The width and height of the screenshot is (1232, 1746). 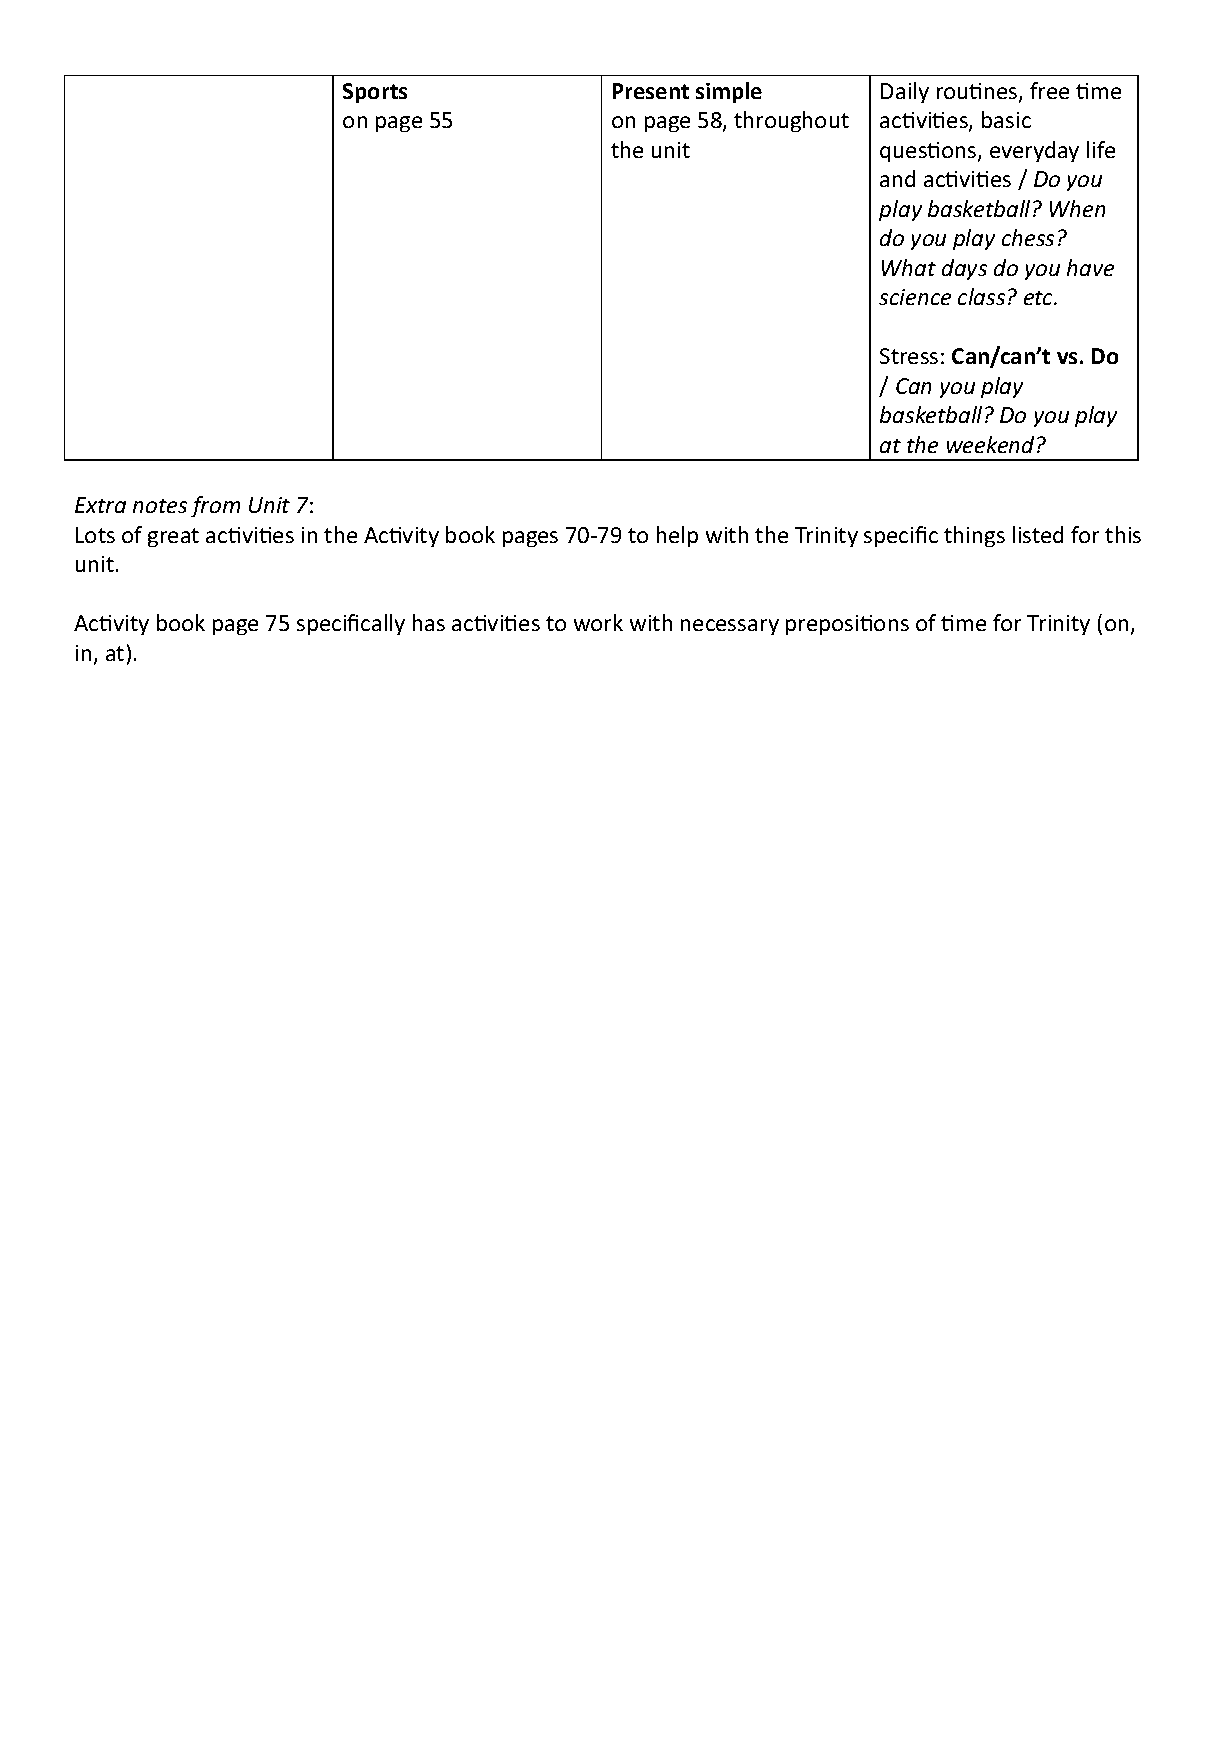 What do you see at coordinates (915, 297) in the screenshot?
I see `science` at bounding box center [915, 297].
